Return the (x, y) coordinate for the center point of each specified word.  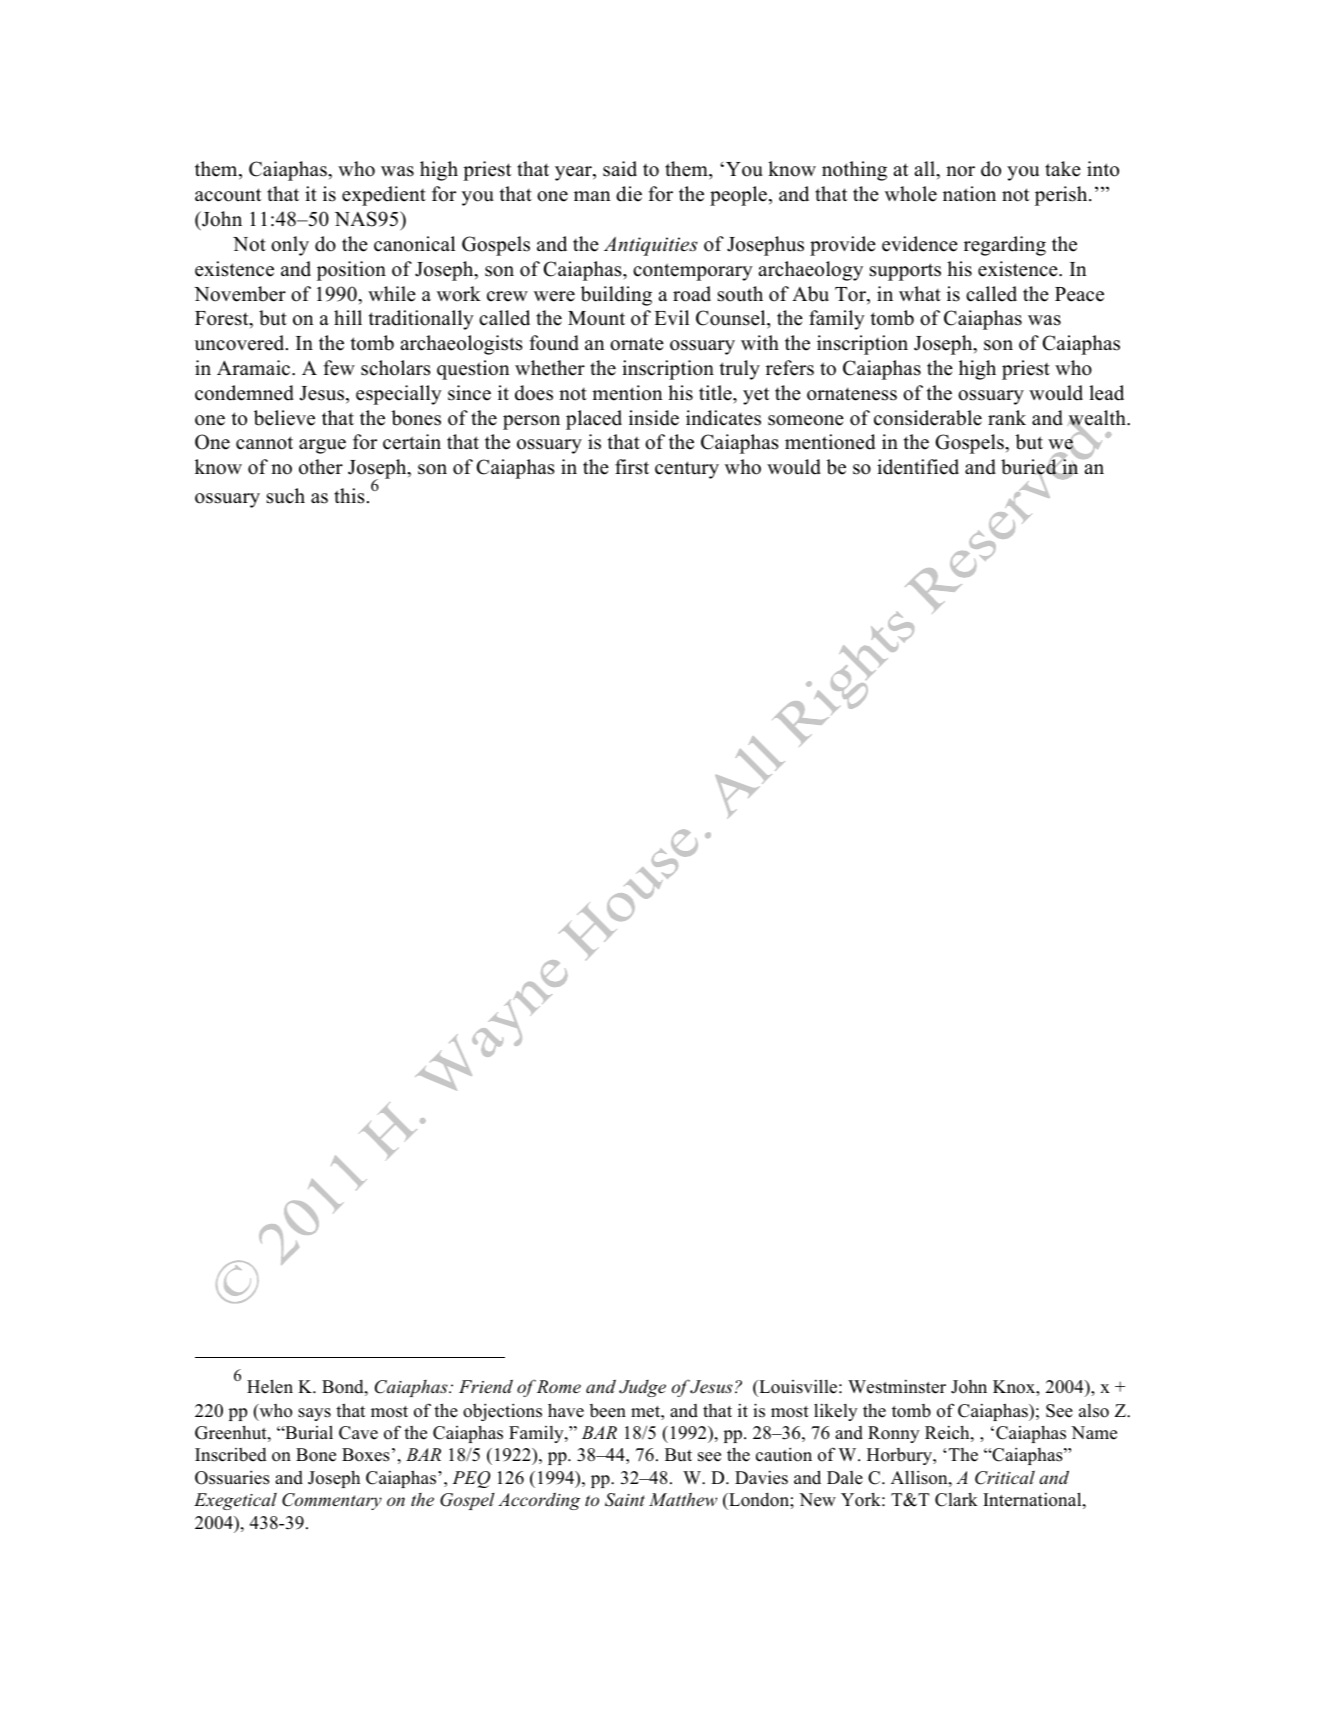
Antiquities (651, 246)
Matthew (683, 1499)
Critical (1005, 1478)
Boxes (366, 1455)
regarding (1005, 246)
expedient (384, 196)
